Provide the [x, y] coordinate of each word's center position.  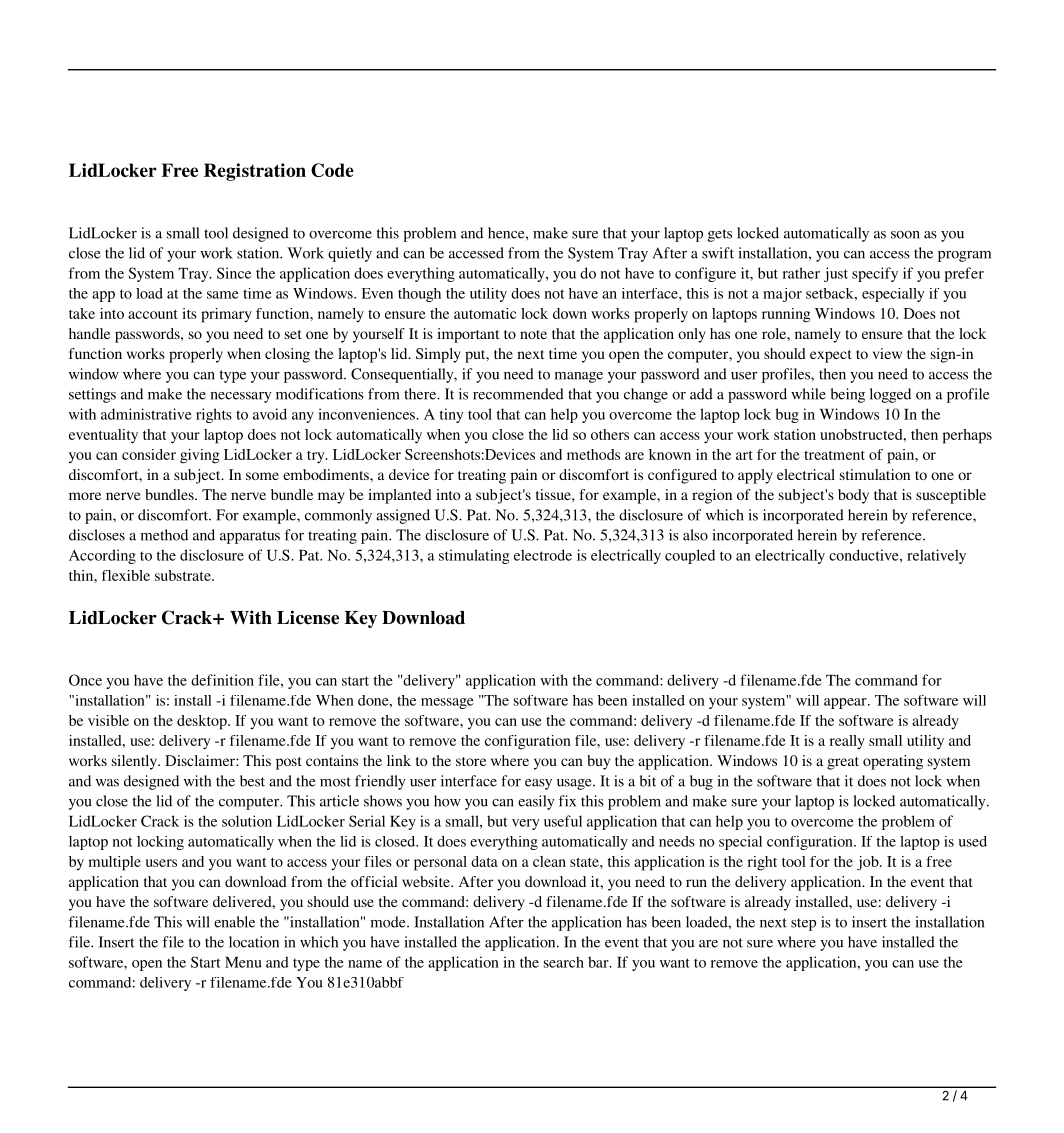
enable [234, 922]
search [564, 962]
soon [905, 235]
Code [332, 170]
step [803, 924]
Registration [255, 172]
